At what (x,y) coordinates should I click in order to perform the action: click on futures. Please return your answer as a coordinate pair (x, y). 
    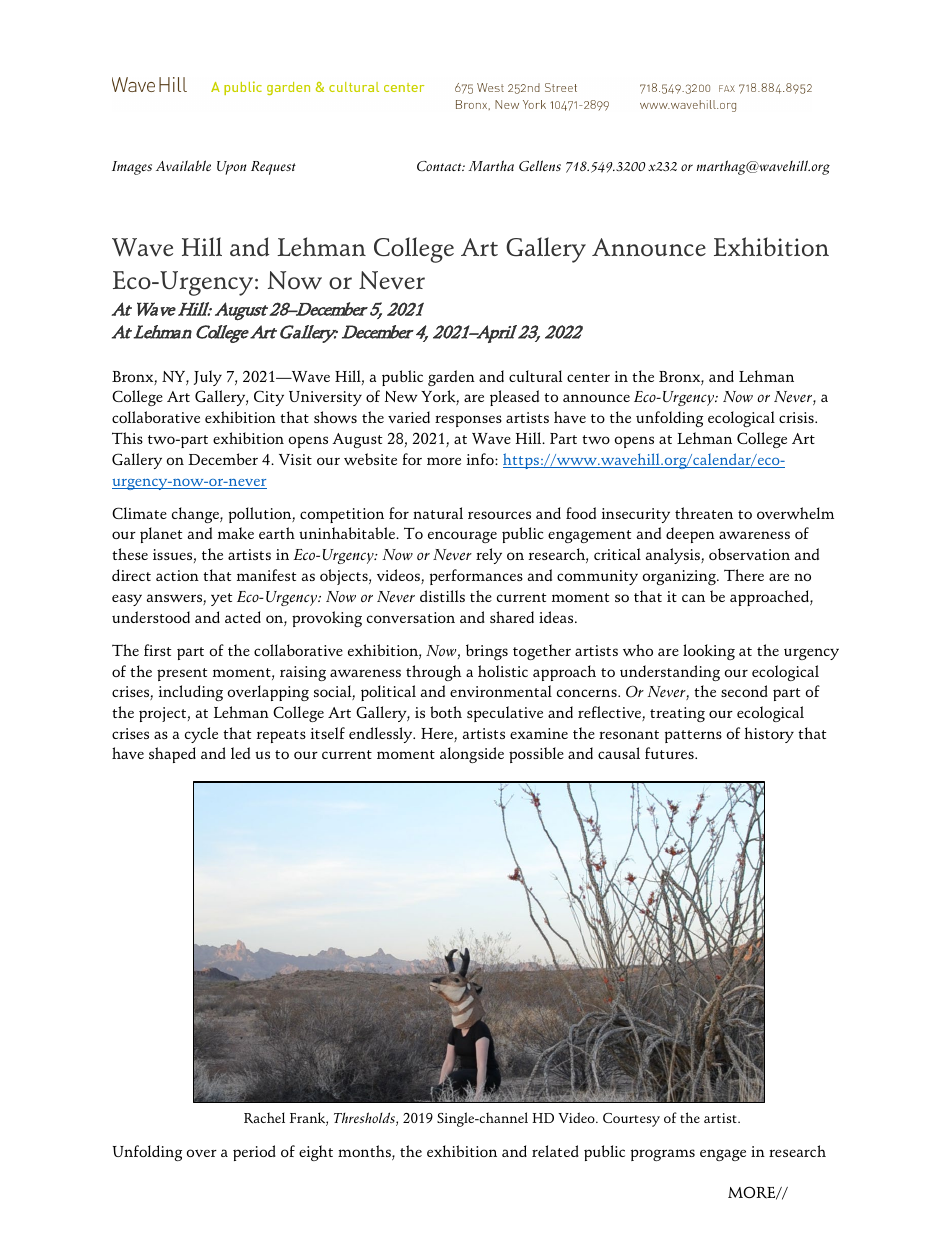
    Looking at the image, I should click on (670, 753).
